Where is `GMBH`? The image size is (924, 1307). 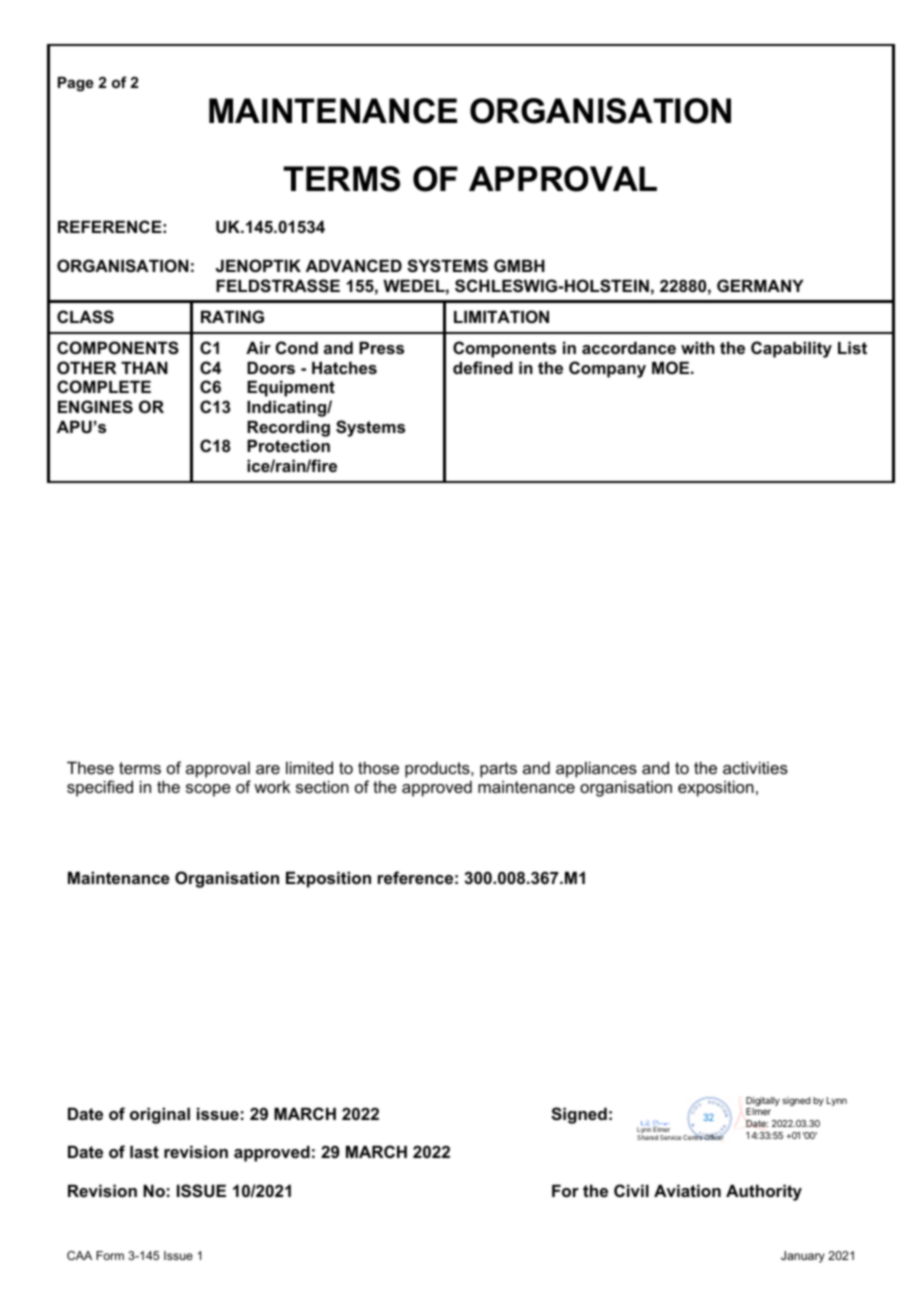 GMBH is located at coordinates (519, 265).
